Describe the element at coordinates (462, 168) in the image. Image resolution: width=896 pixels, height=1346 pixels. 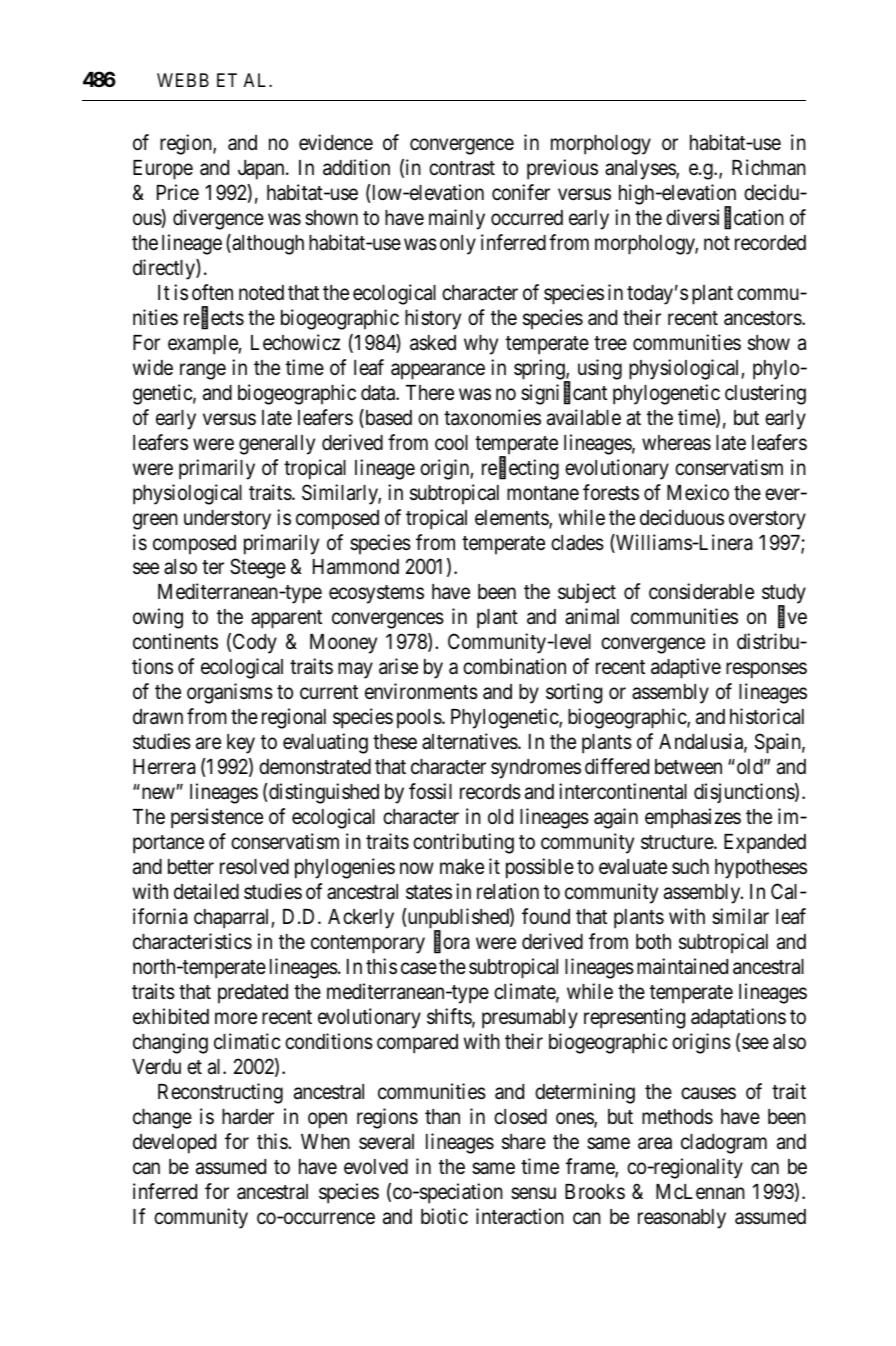
I see `contrast` at that location.
